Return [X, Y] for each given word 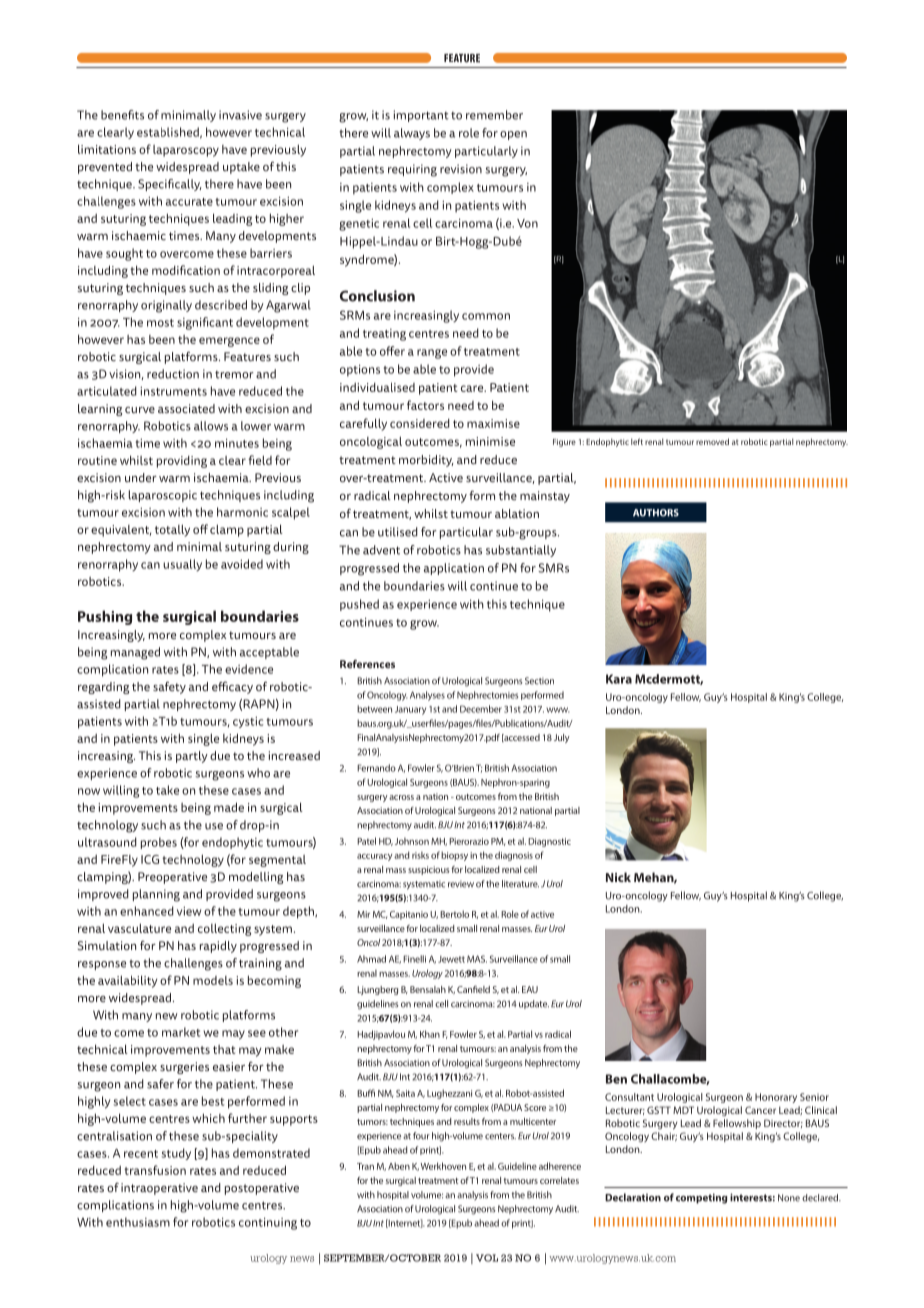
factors [425, 405]
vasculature [139, 928]
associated [186, 408]
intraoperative [159, 1189]
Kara [619, 679]
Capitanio [409, 915]
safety [169, 687]
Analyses [427, 696]
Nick [618, 877]
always [412, 134]
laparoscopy [186, 151]
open [513, 135]
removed [712, 441]
